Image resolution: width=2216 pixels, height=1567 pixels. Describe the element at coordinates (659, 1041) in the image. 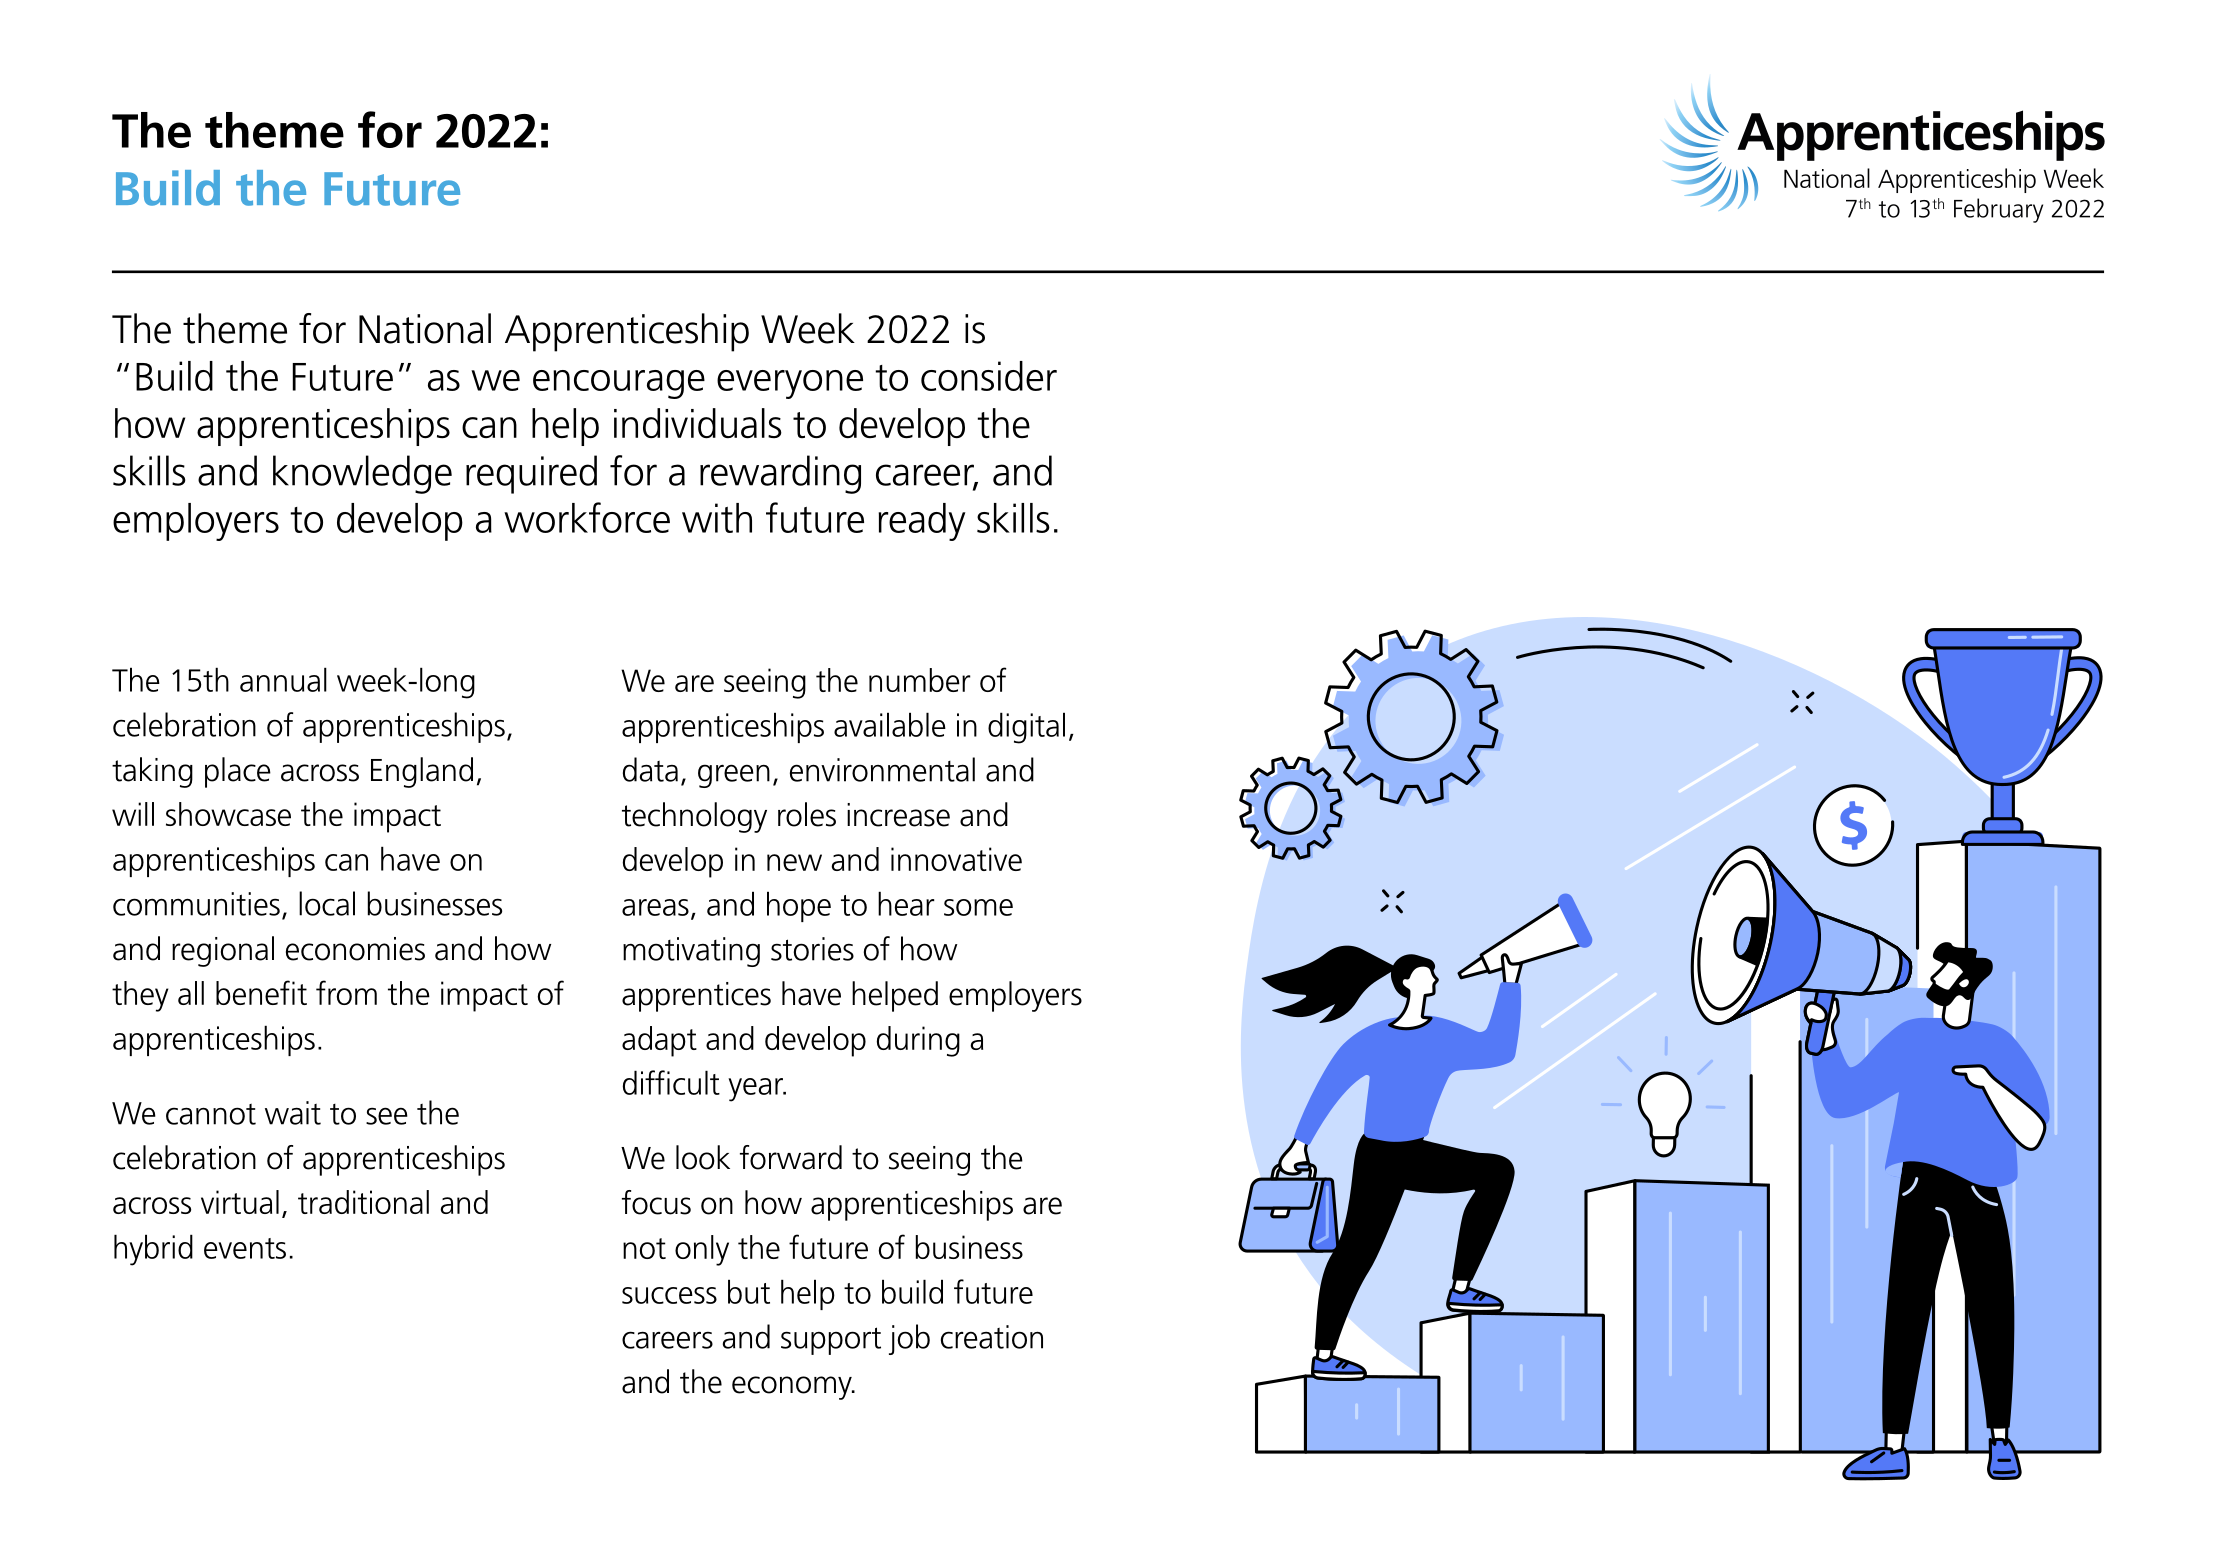

I see `adapt` at that location.
